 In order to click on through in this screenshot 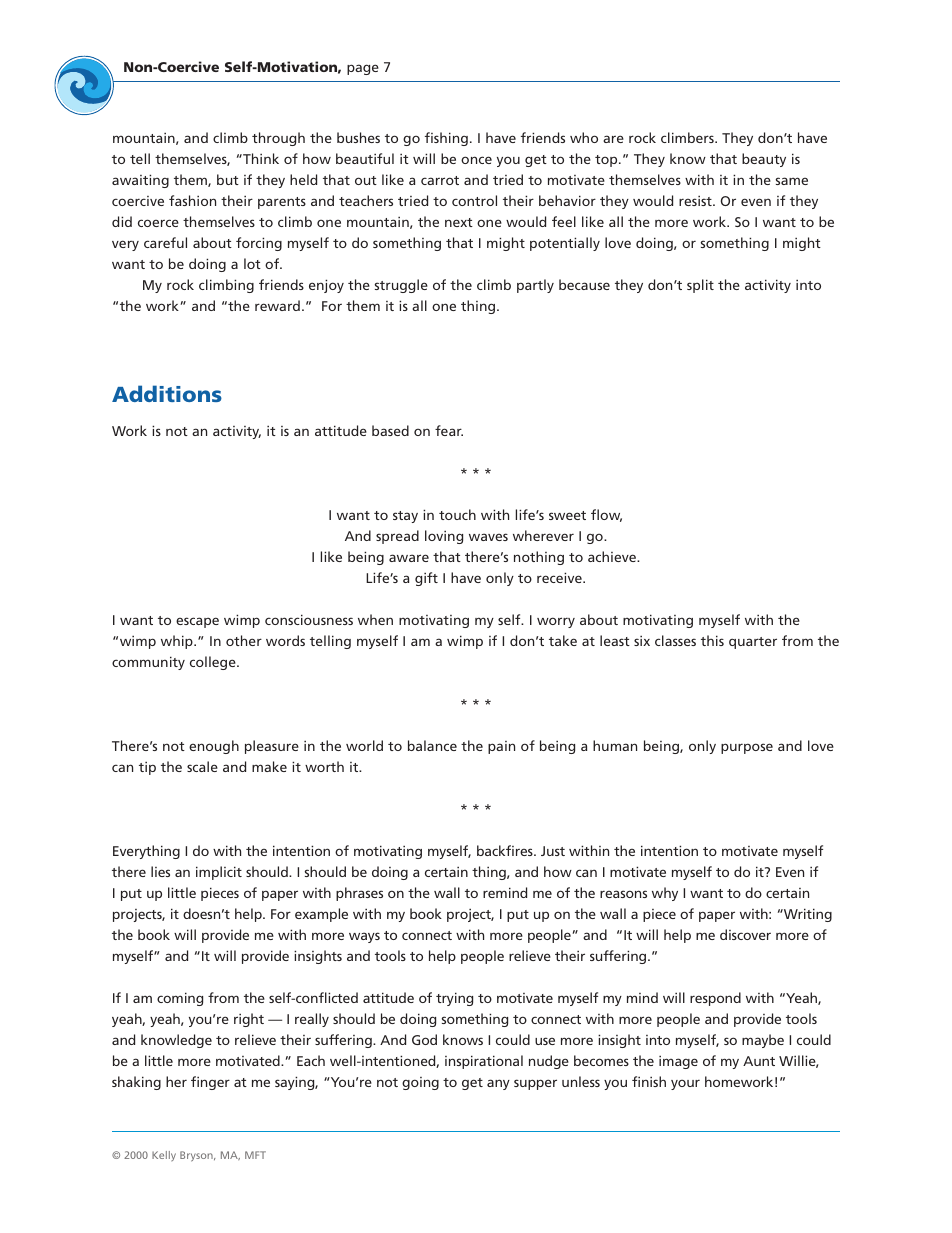, I will do `click(278, 139)`.
